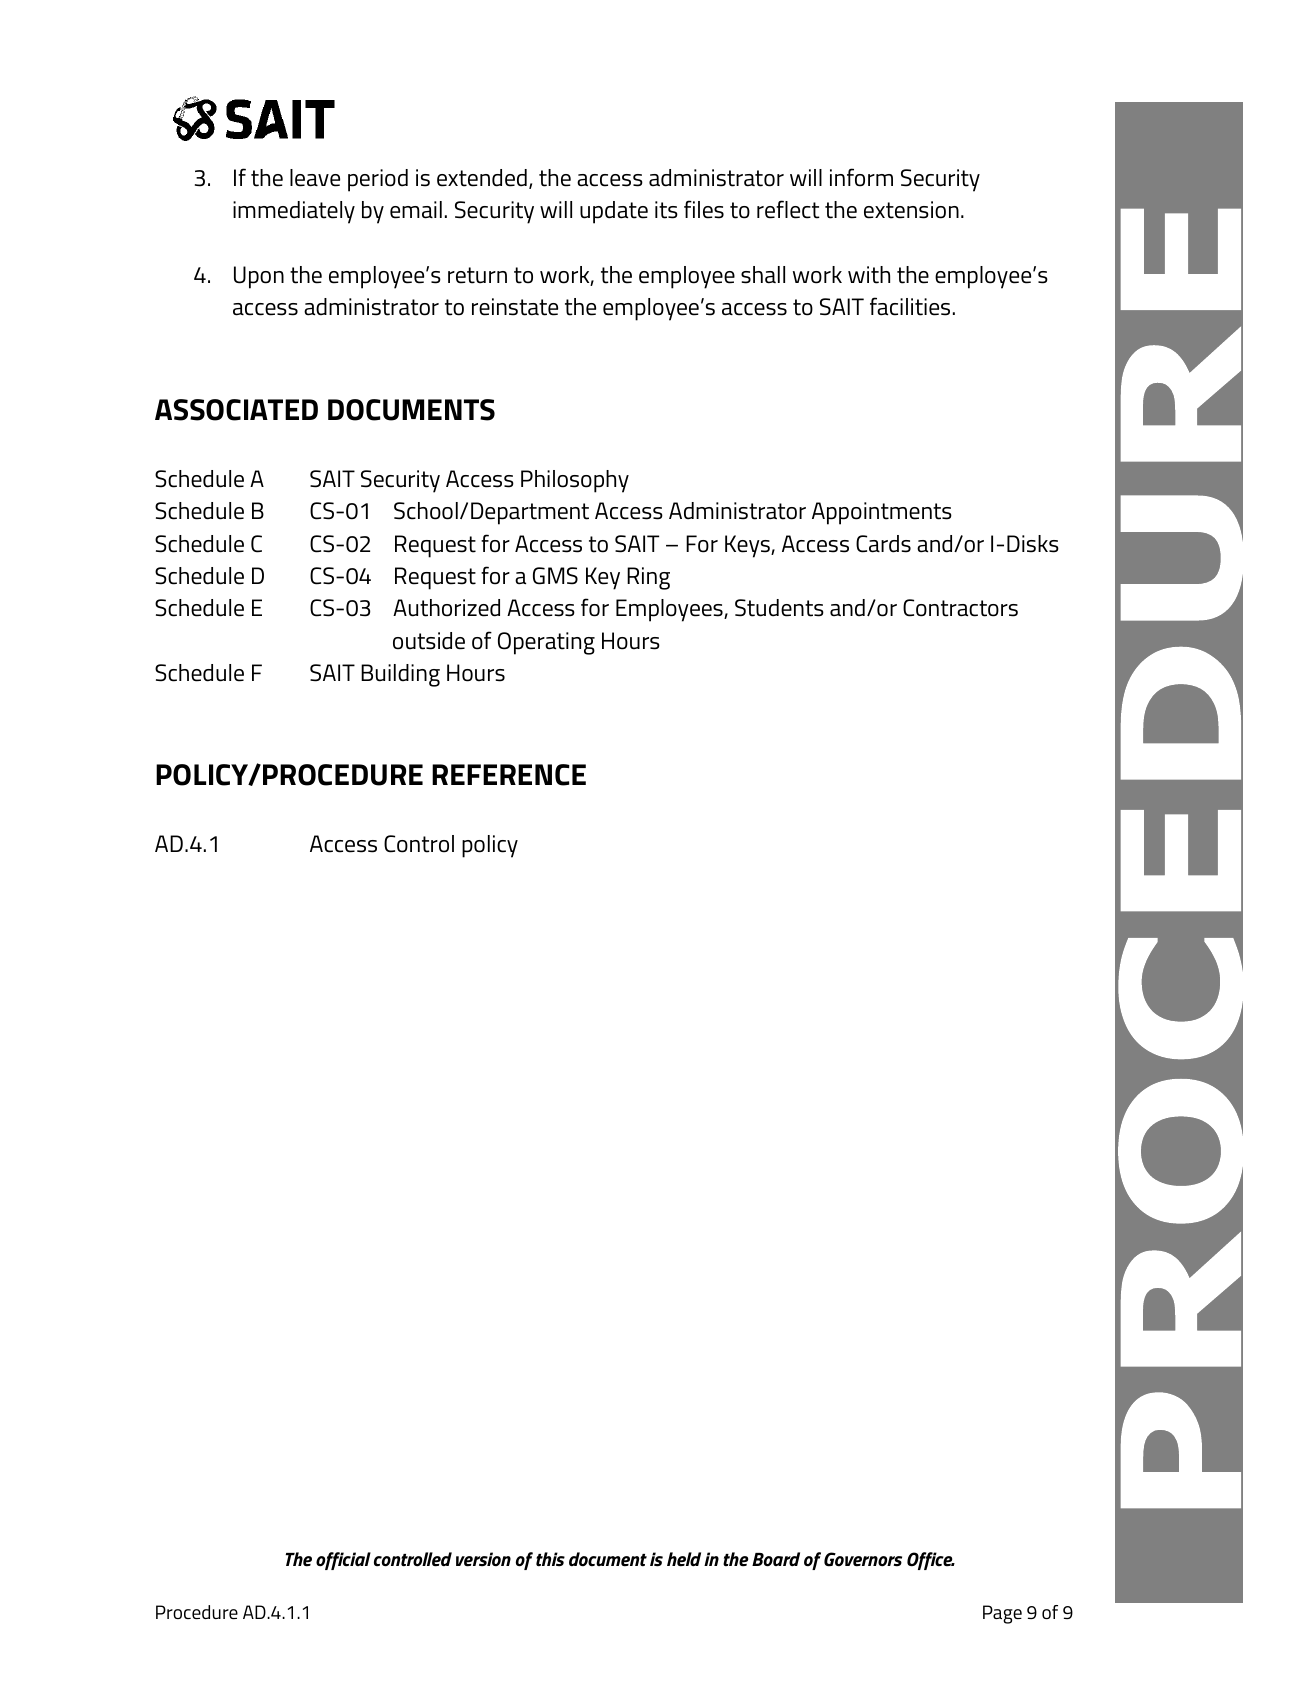 This document has width=1315, height=1702. Describe the element at coordinates (931, 1561) in the document. I see `Office` at that location.
